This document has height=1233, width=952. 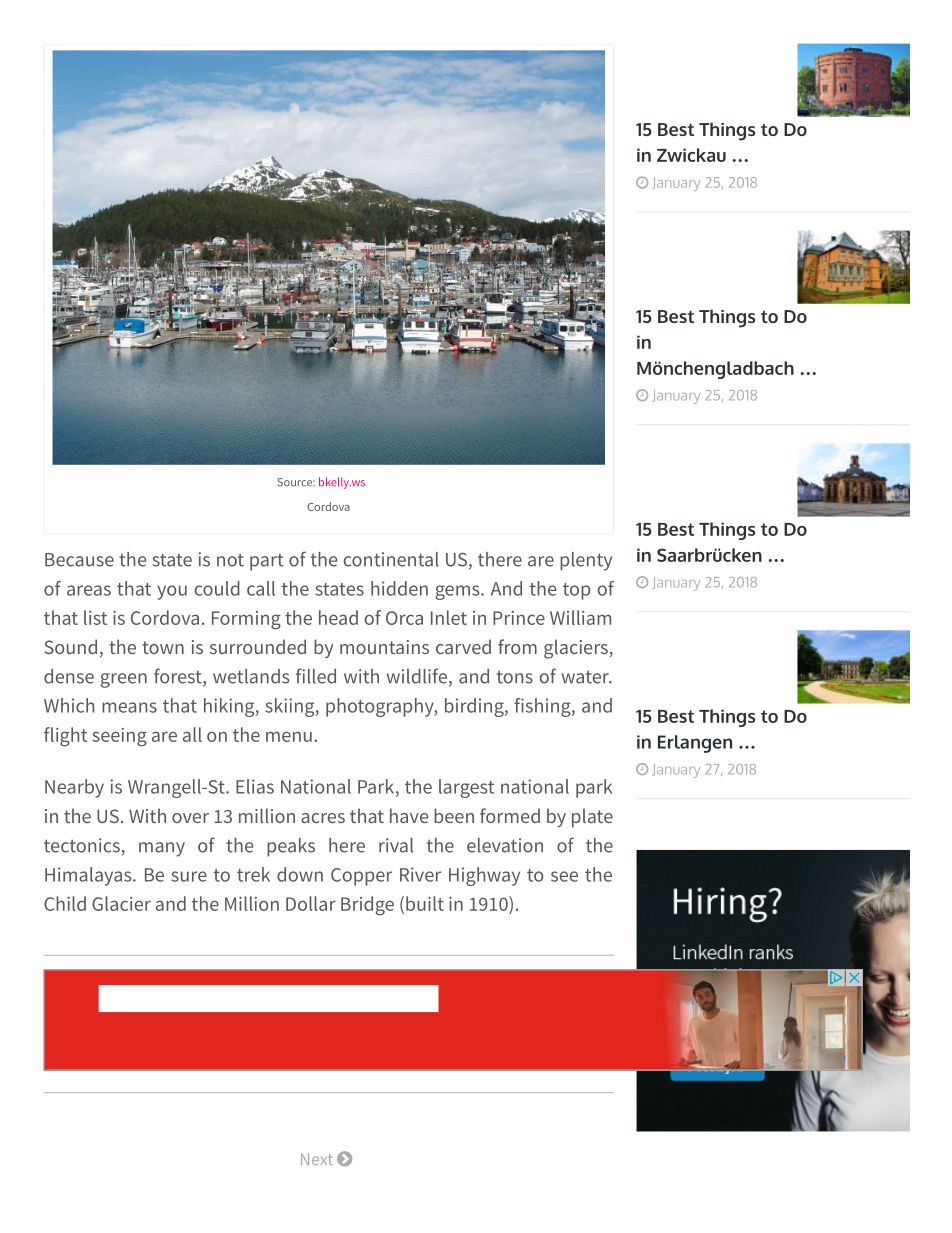 I want to click on you, so click(x=172, y=592).
